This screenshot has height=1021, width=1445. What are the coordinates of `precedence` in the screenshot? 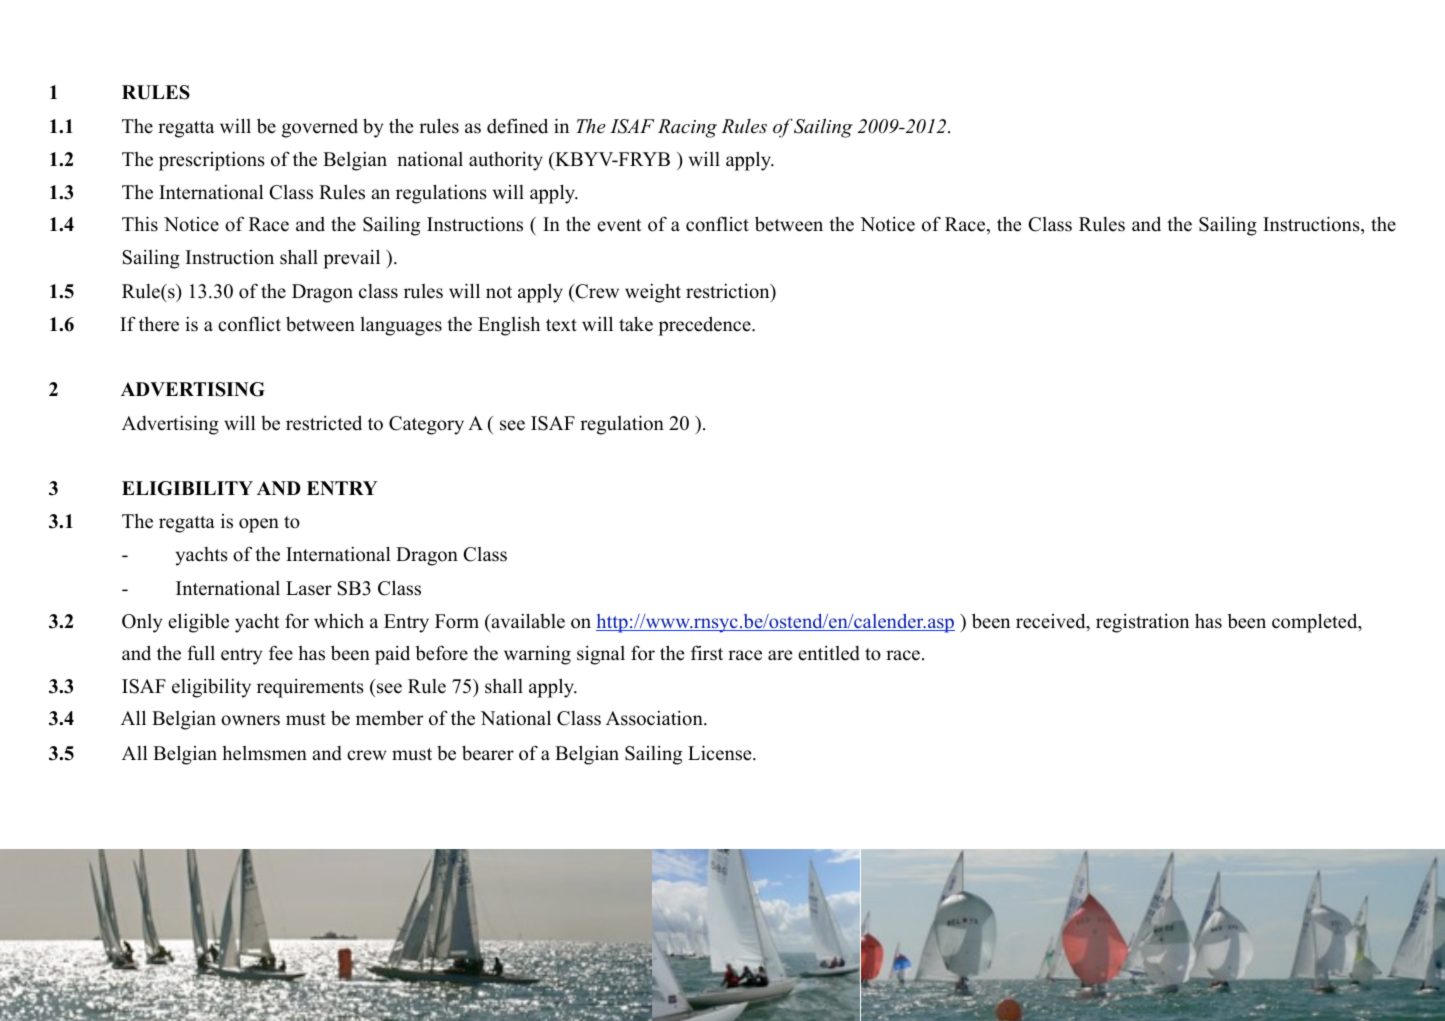 It's located at (705, 326).
